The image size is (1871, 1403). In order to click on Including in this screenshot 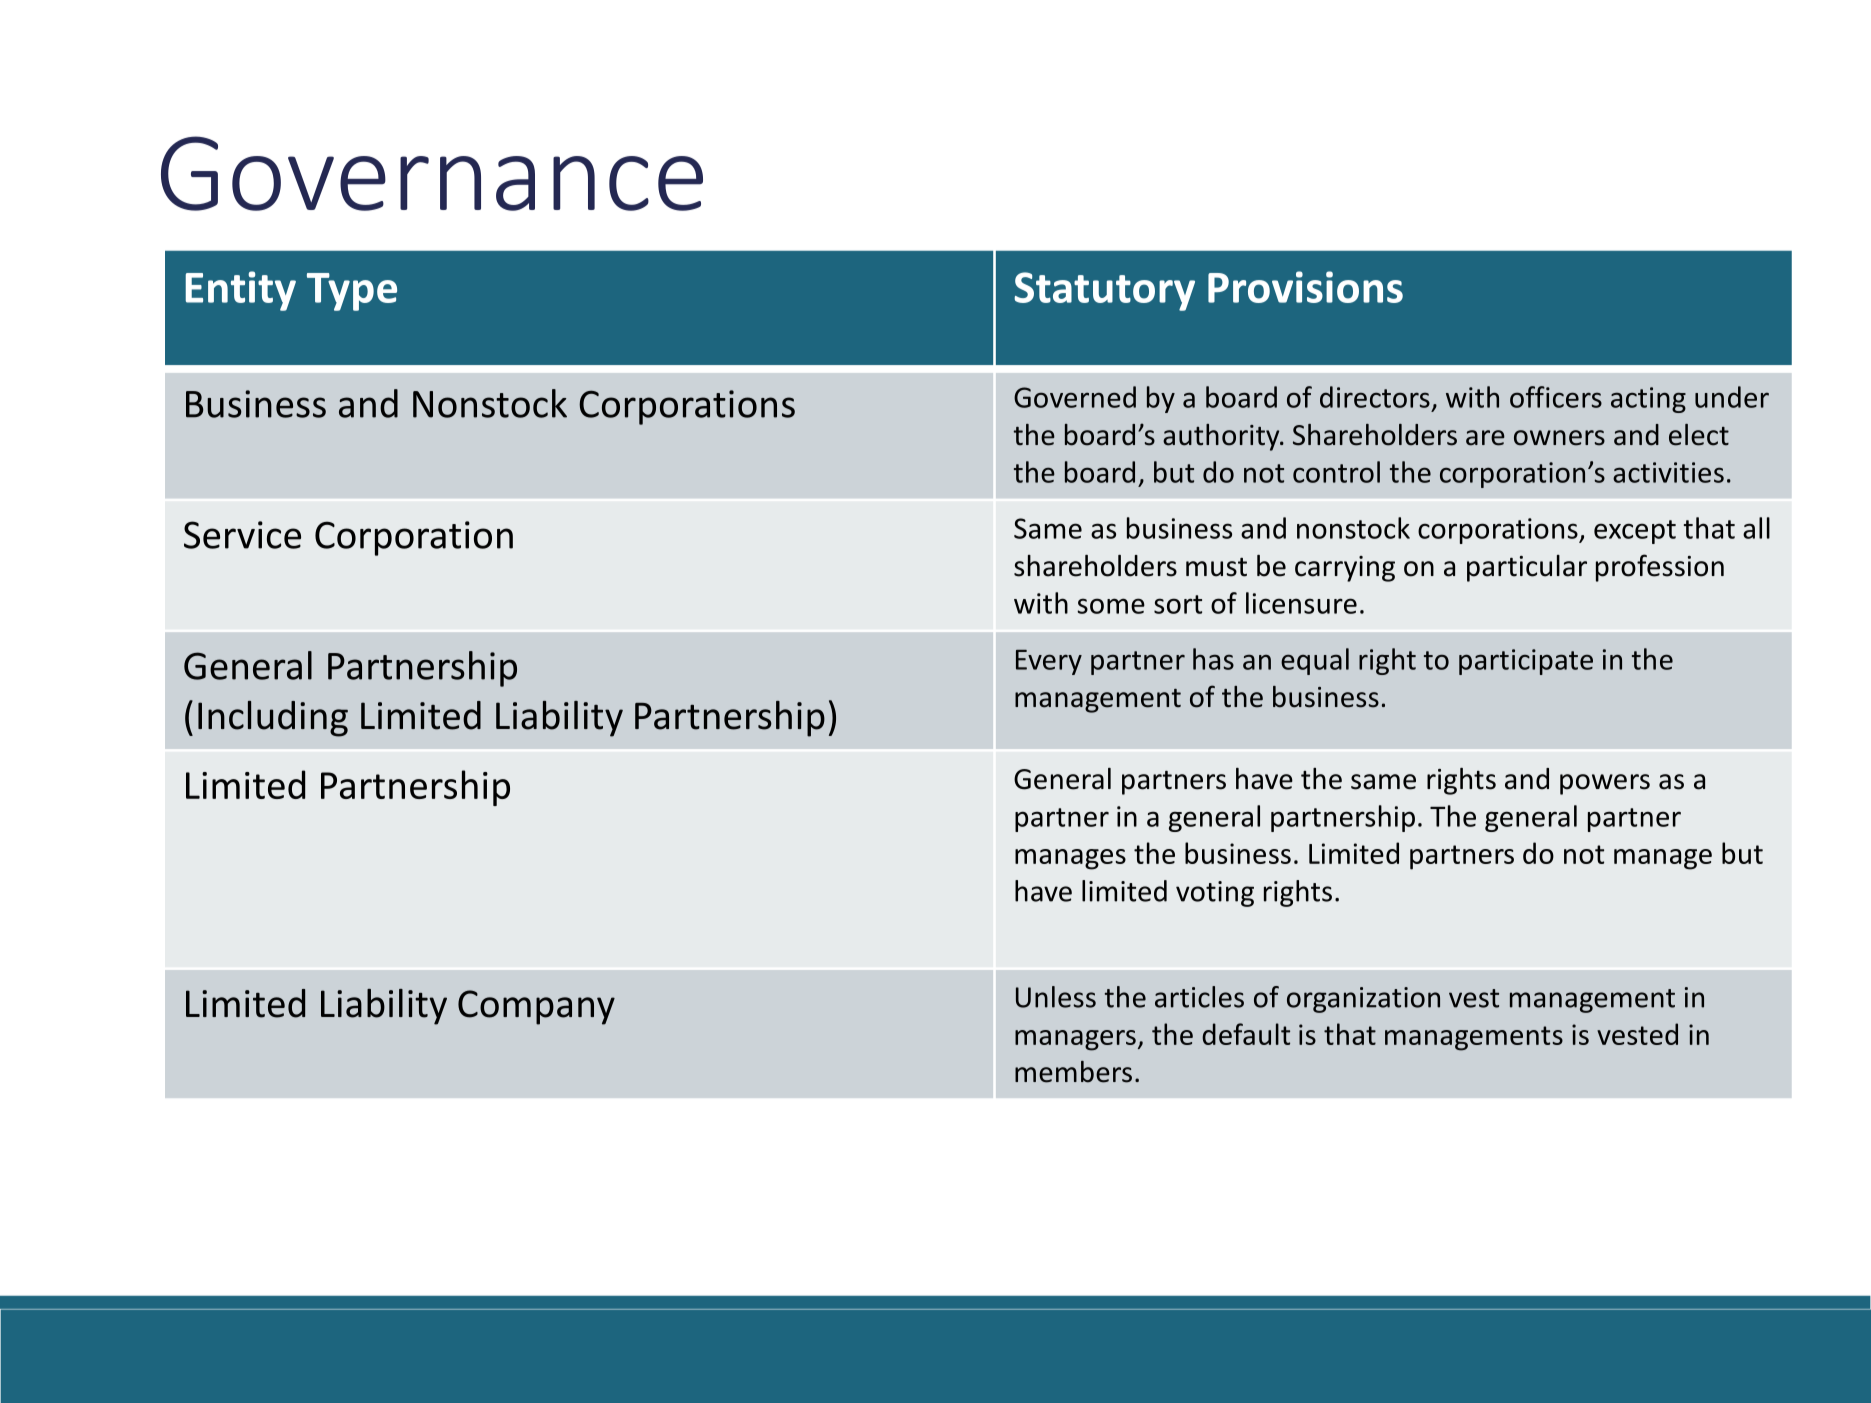, I will do `click(273, 719)`.
